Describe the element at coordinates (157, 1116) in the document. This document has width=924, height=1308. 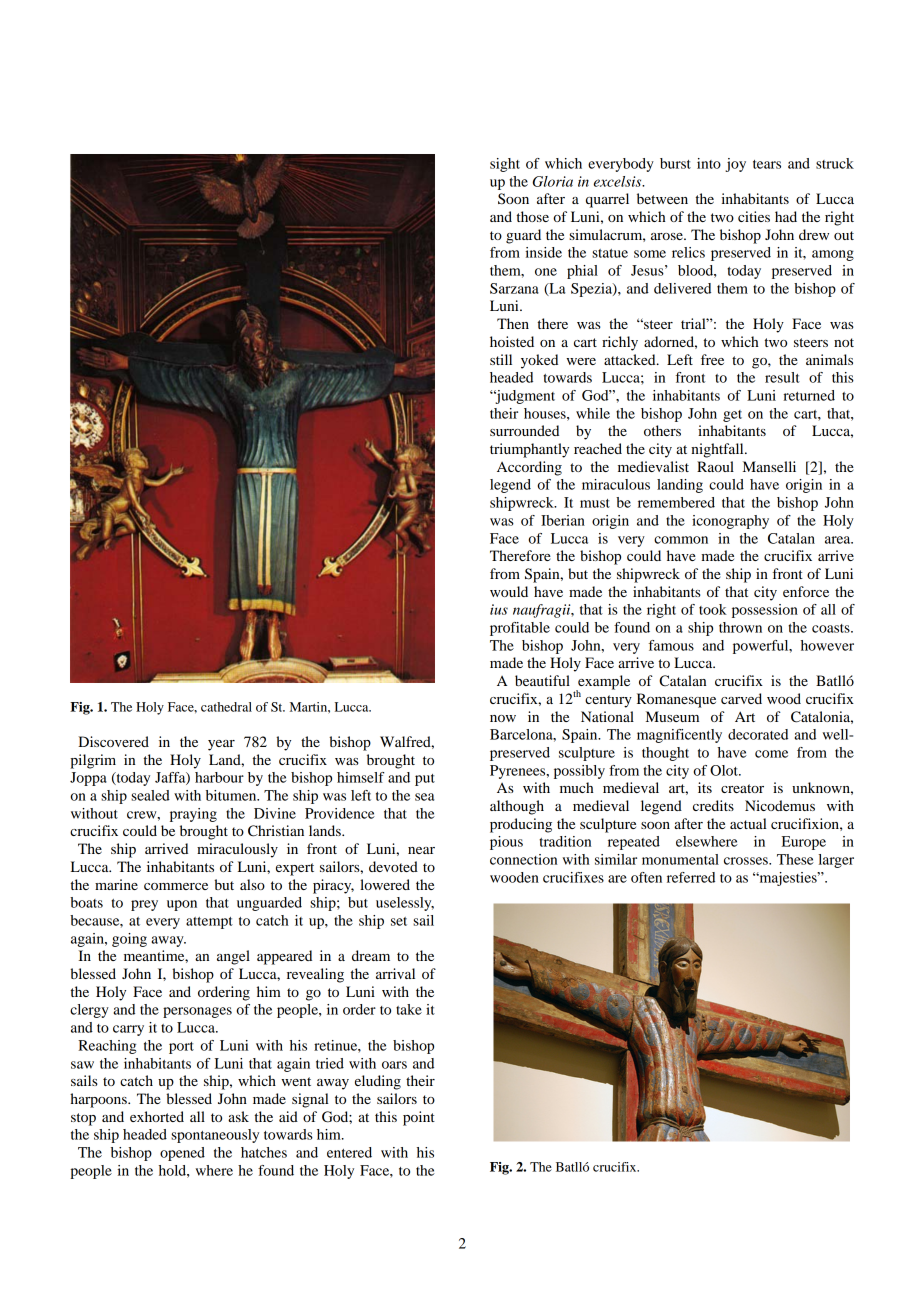
I see `exhorted` at that location.
